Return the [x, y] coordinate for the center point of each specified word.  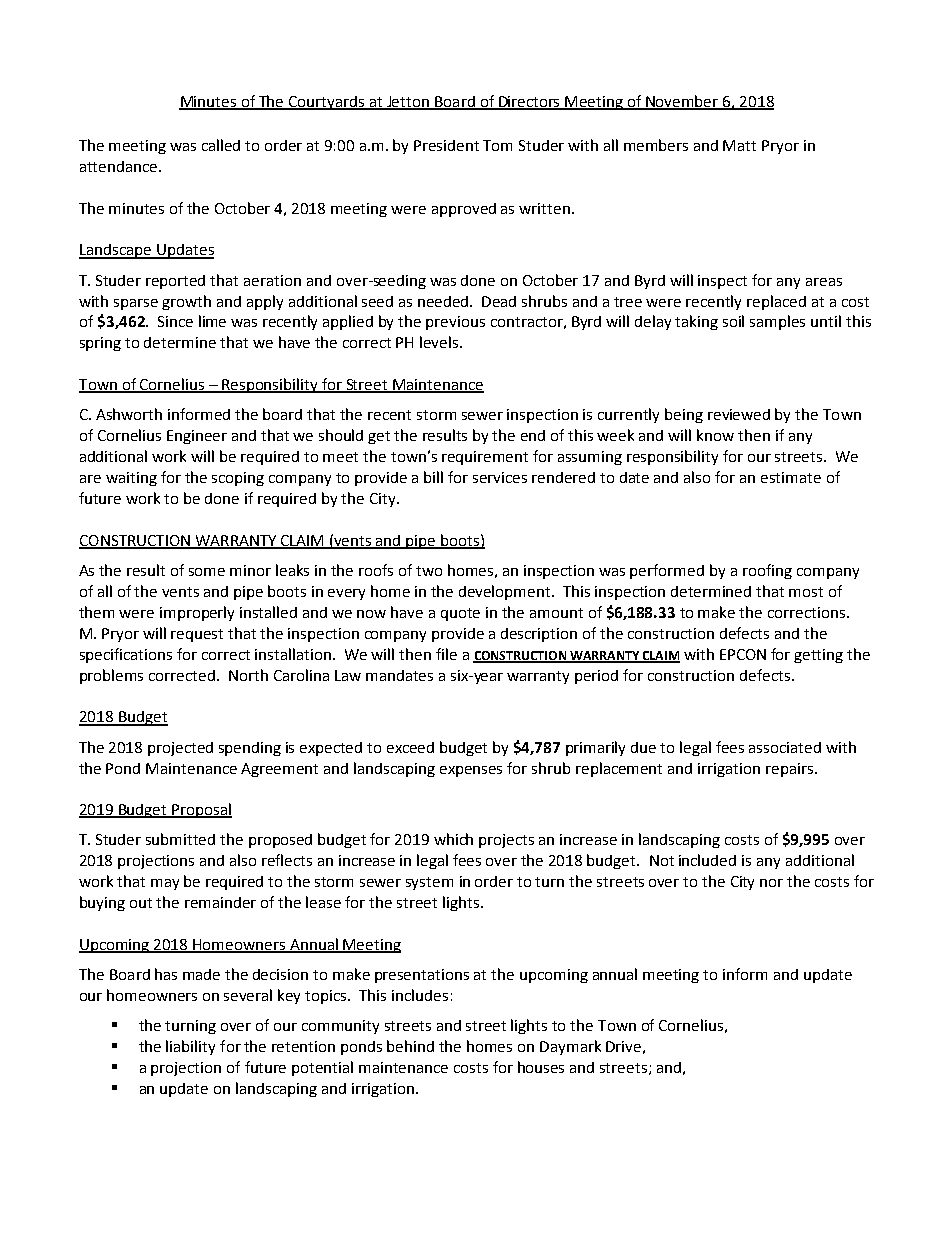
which [453, 839]
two [429, 571]
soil [733, 321]
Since [175, 321]
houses [541, 1067]
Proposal [201, 810]
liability [190, 1047]
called [221, 145]
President [446, 145]
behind [410, 1046]
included [707, 860]
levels [440, 342]
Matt [739, 145]
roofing [767, 571]
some [207, 572]
